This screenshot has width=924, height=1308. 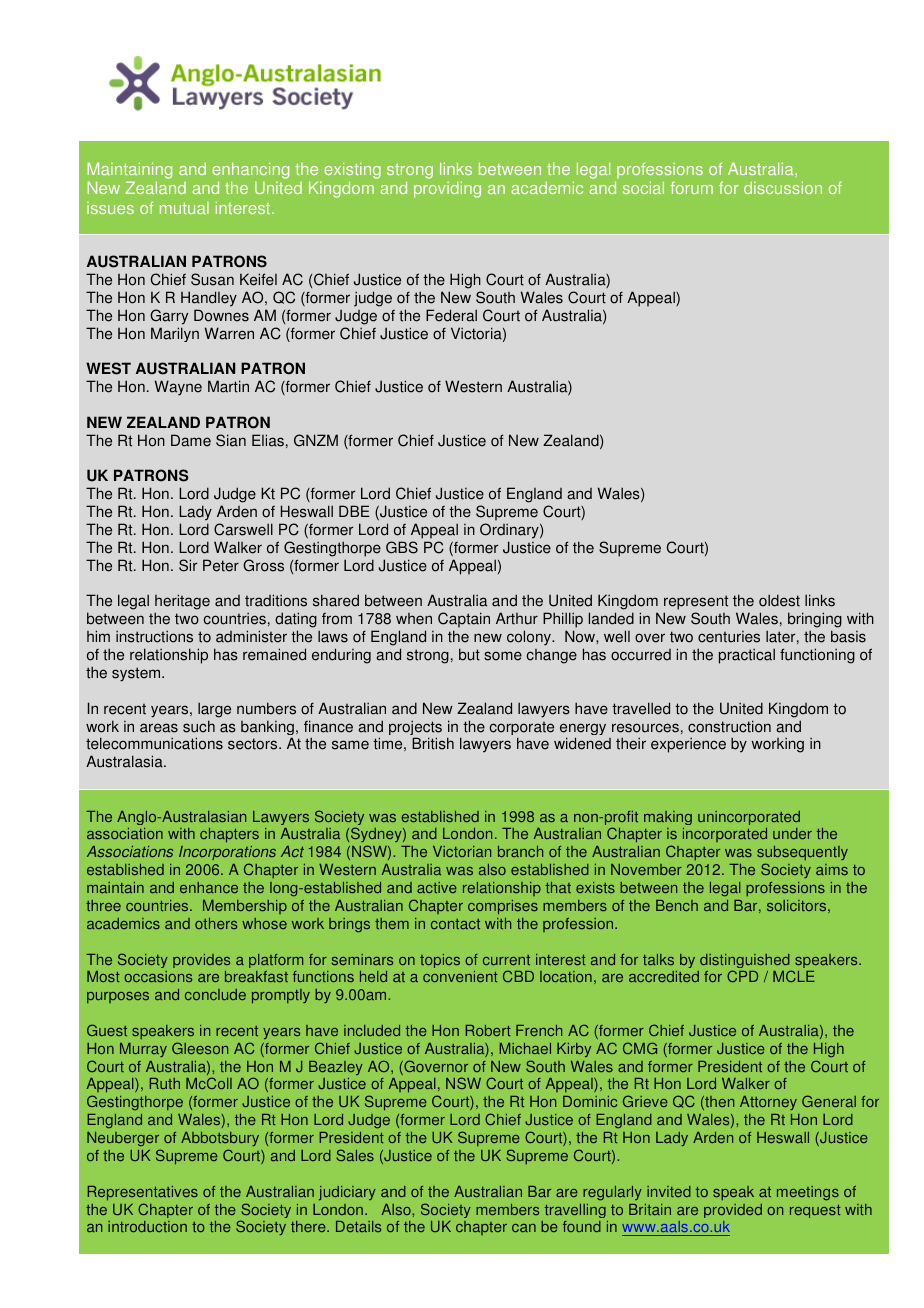 What do you see at coordinates (437, 887) in the screenshot?
I see `active` at bounding box center [437, 887].
